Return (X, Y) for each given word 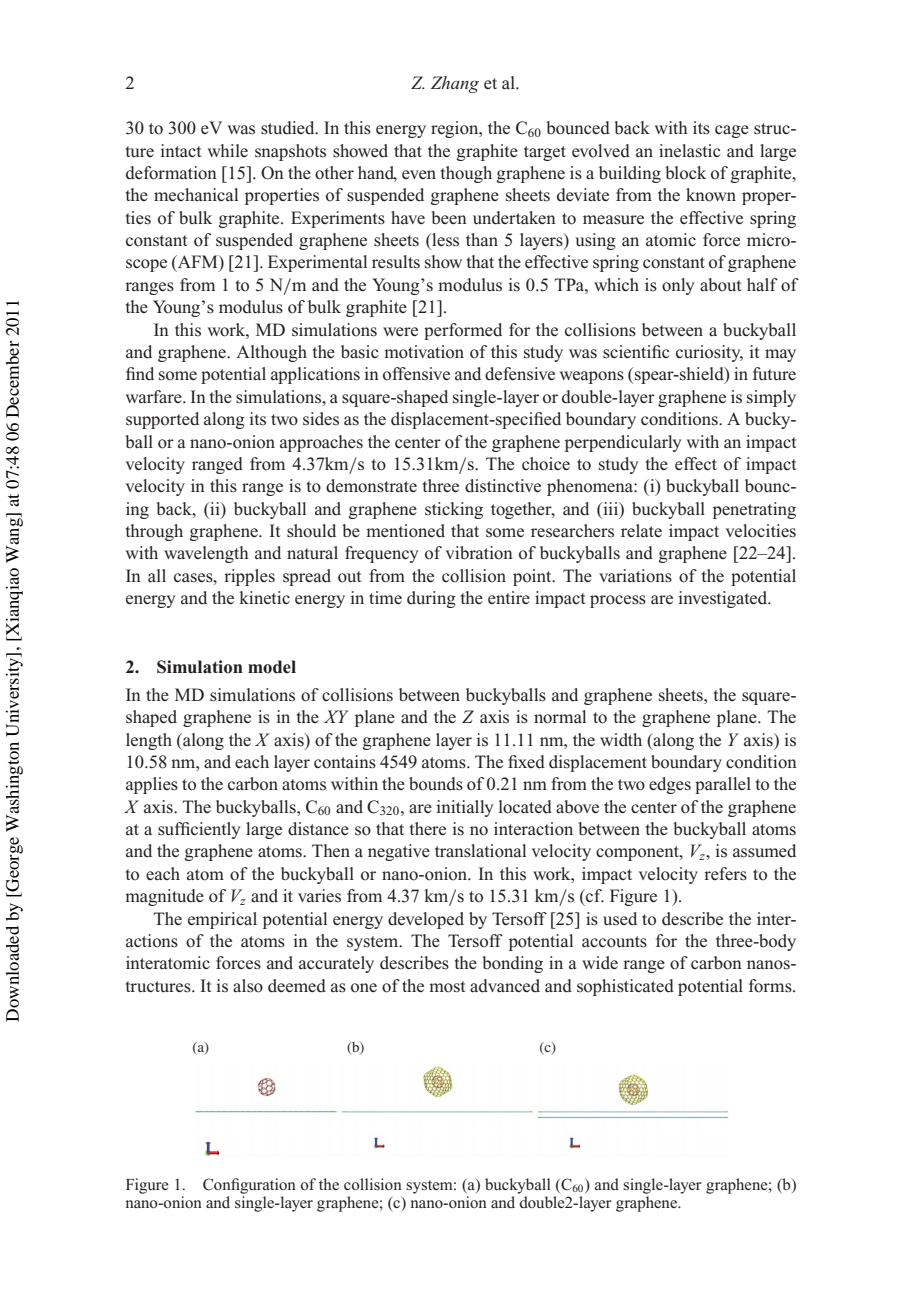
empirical (222, 920)
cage (732, 131)
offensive (416, 374)
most (447, 987)
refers (725, 874)
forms (771, 986)
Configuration (249, 1186)
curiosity (709, 353)
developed (426, 920)
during (431, 599)
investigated (724, 599)
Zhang (455, 84)
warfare (155, 397)
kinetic (265, 598)
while (228, 150)
